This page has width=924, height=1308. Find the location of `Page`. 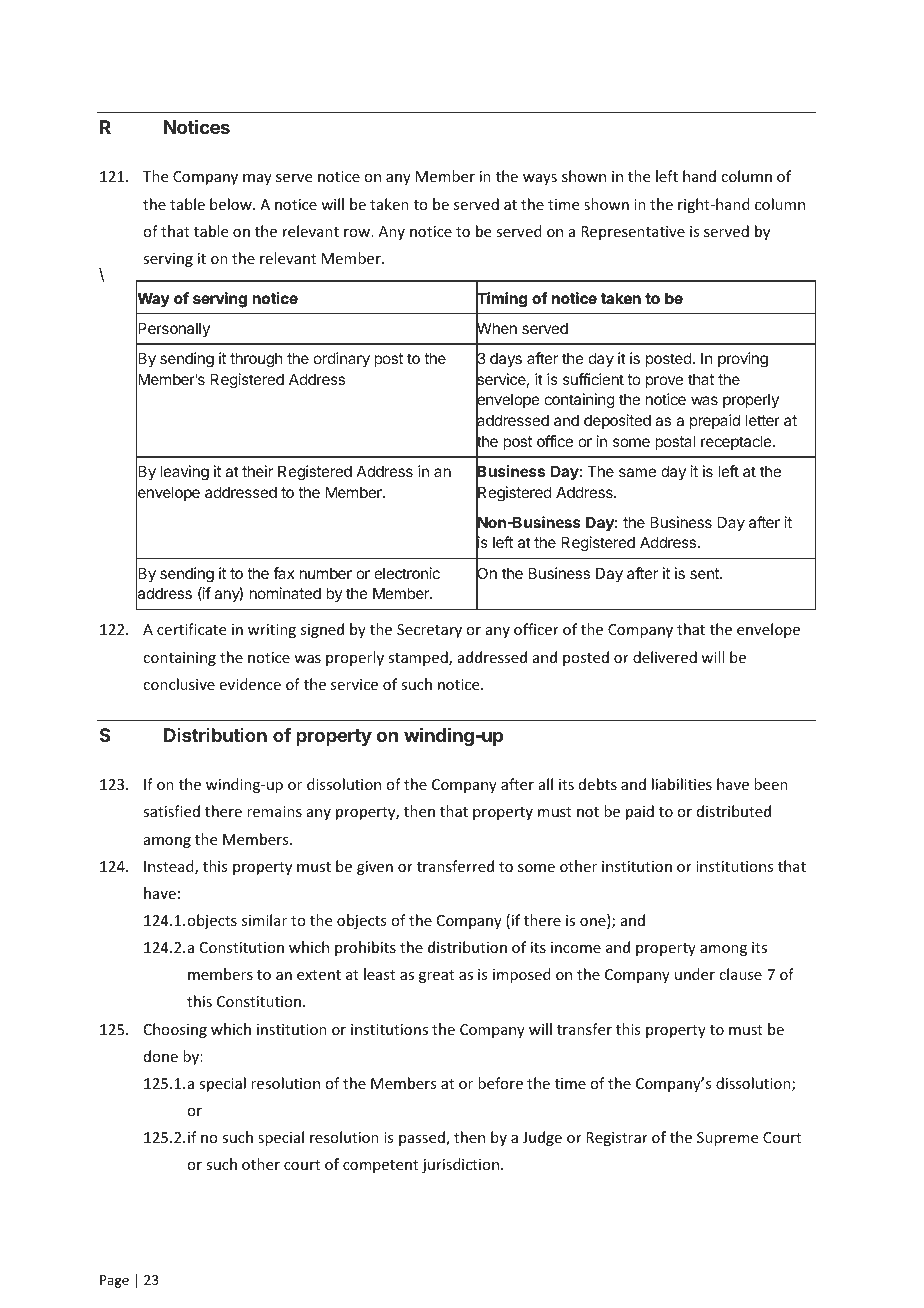

Page is located at coordinates (114, 1281).
